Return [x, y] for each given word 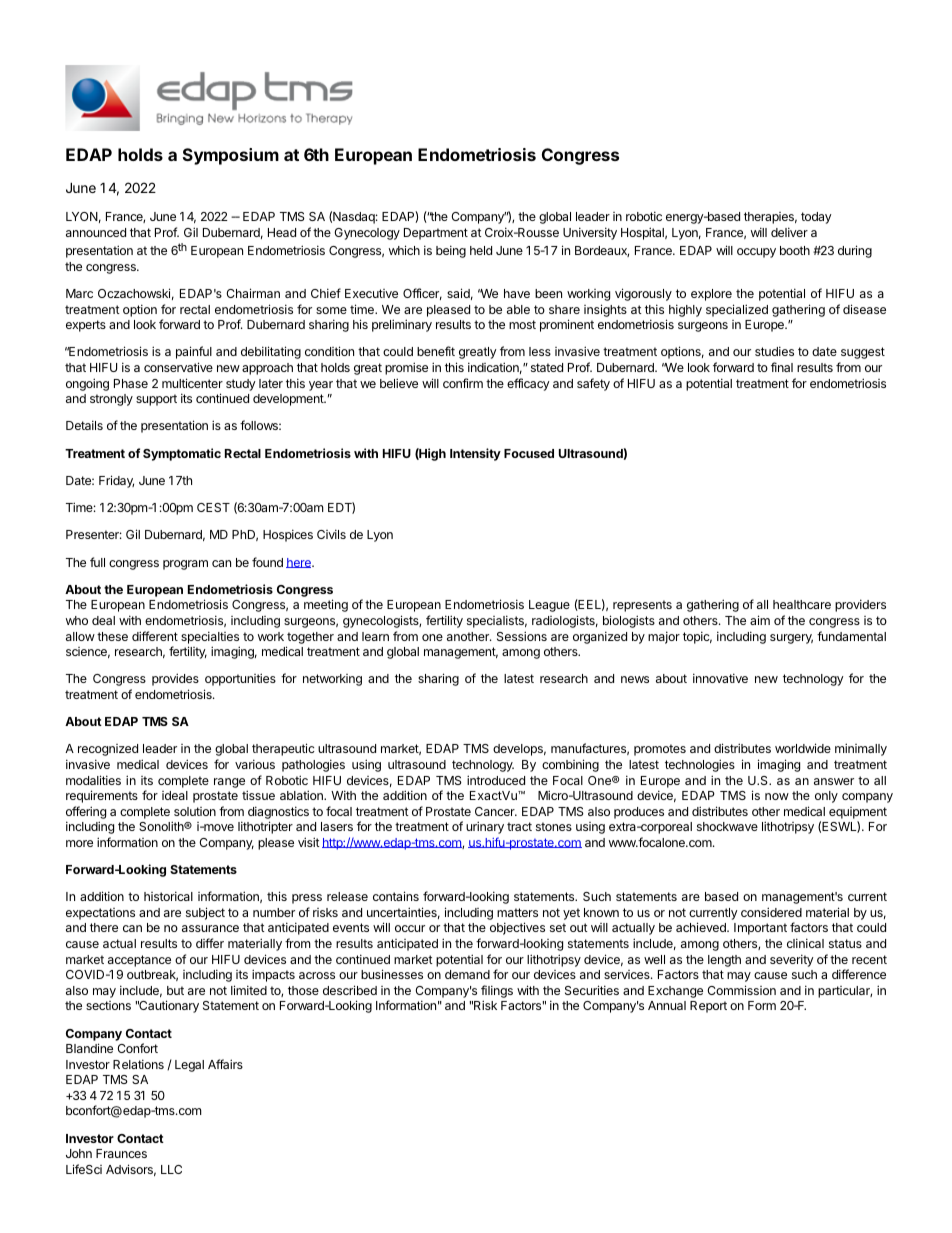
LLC [171, 1169]
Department [436, 234]
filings [497, 991]
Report [708, 1007]
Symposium [231, 156]
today [816, 218]
